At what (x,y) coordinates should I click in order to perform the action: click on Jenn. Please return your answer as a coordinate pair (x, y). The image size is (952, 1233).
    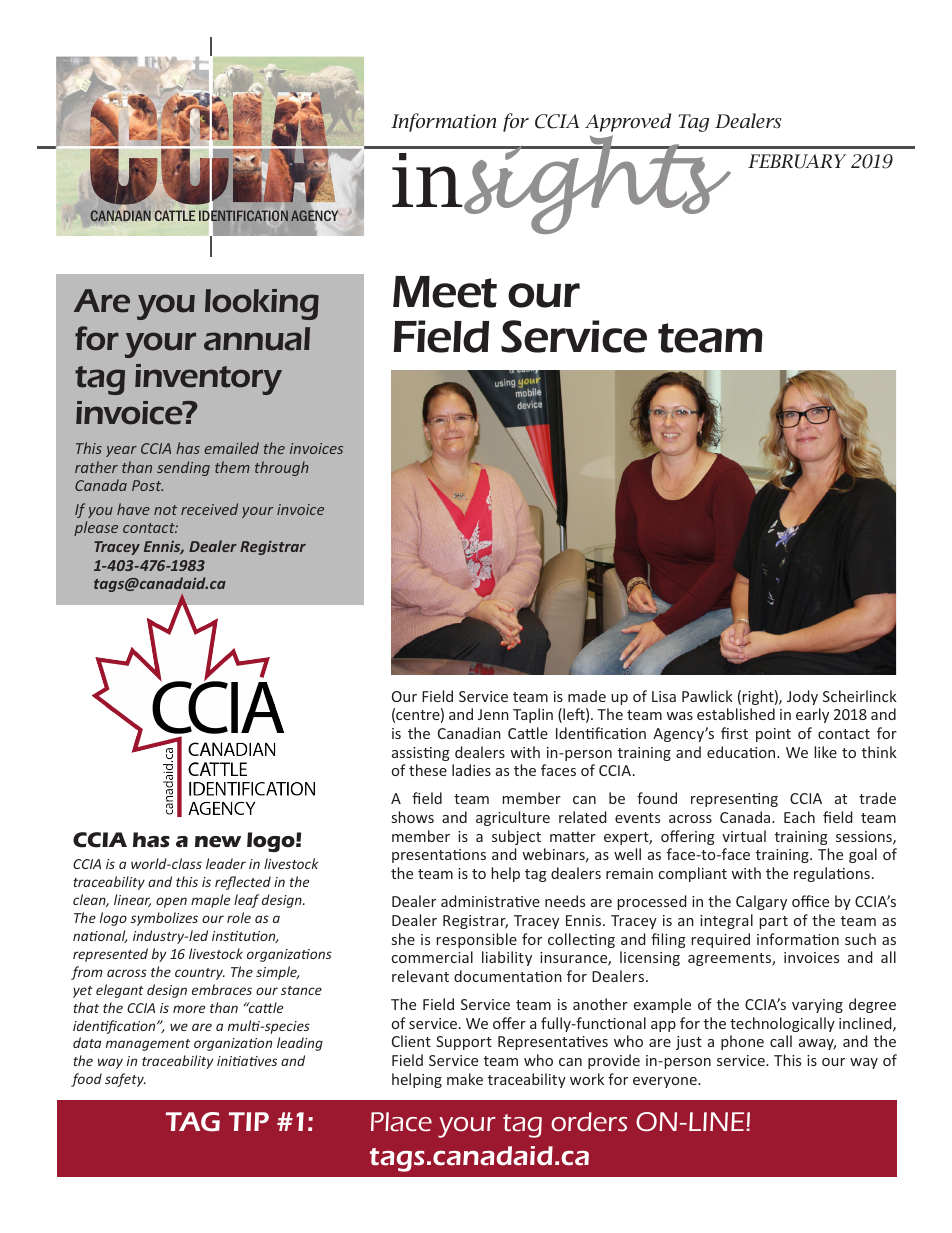
    Looking at the image, I should click on (493, 714).
